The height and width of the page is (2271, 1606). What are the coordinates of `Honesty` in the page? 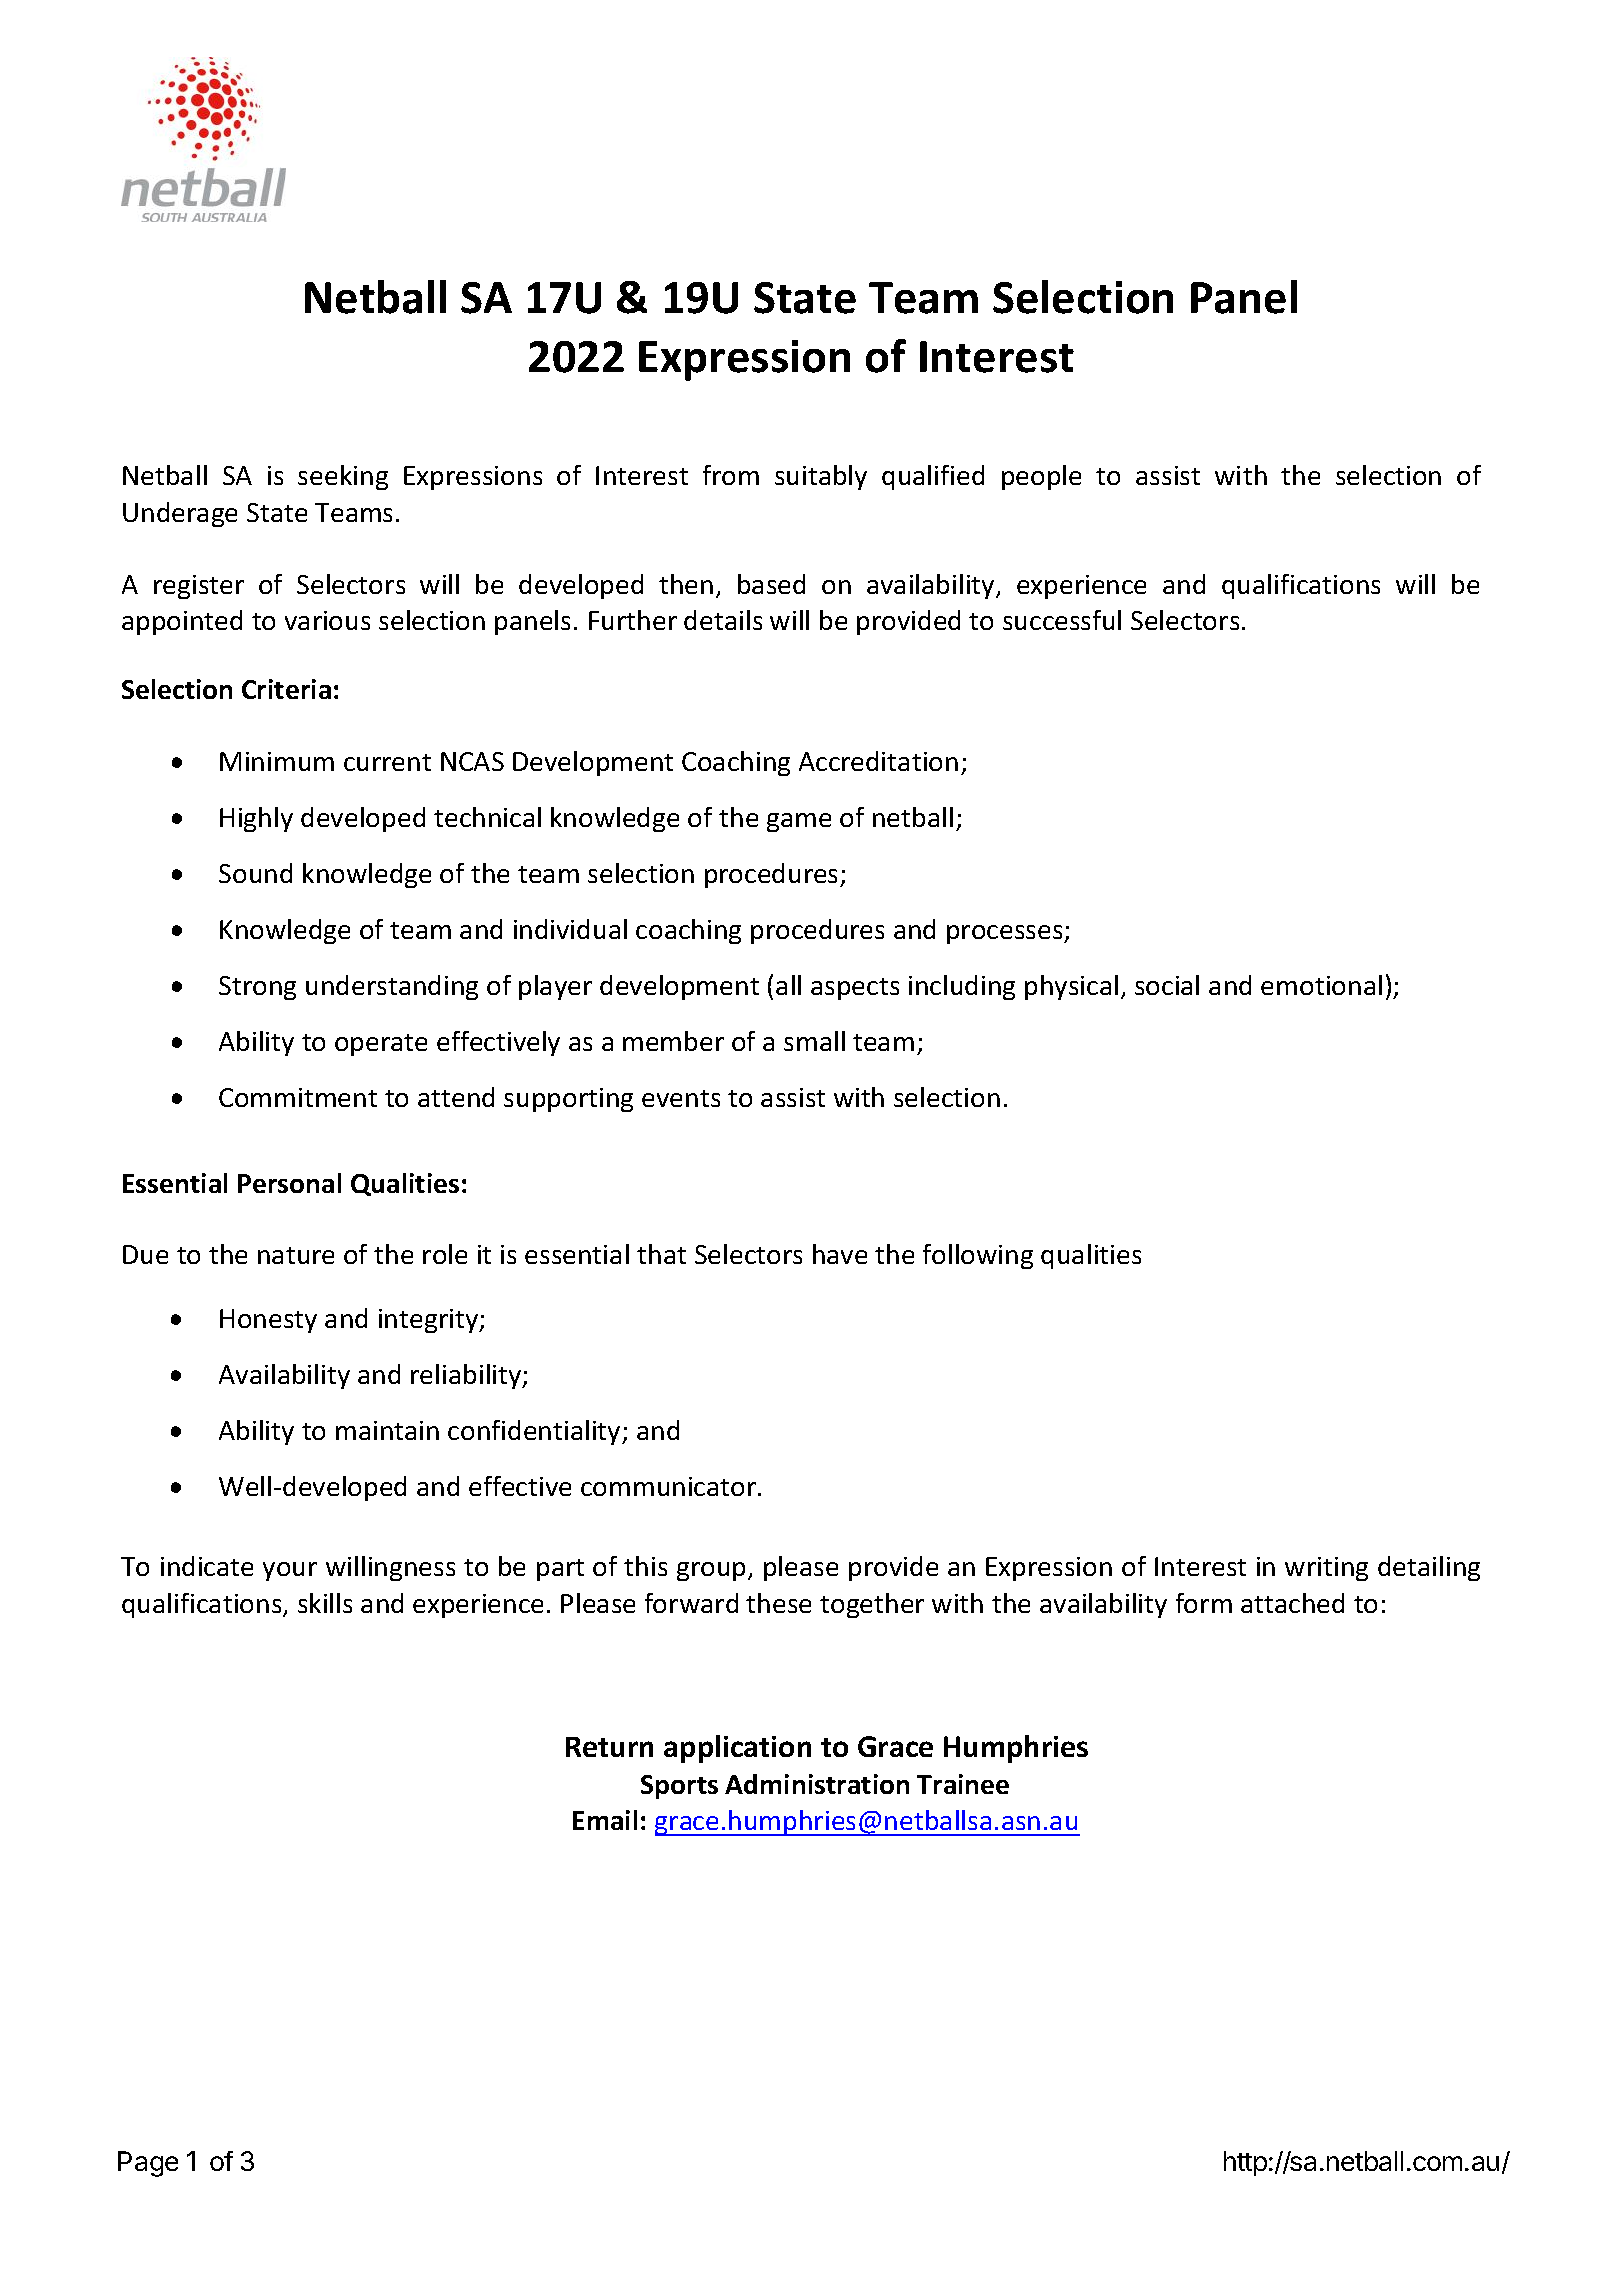 It's located at (268, 1321).
